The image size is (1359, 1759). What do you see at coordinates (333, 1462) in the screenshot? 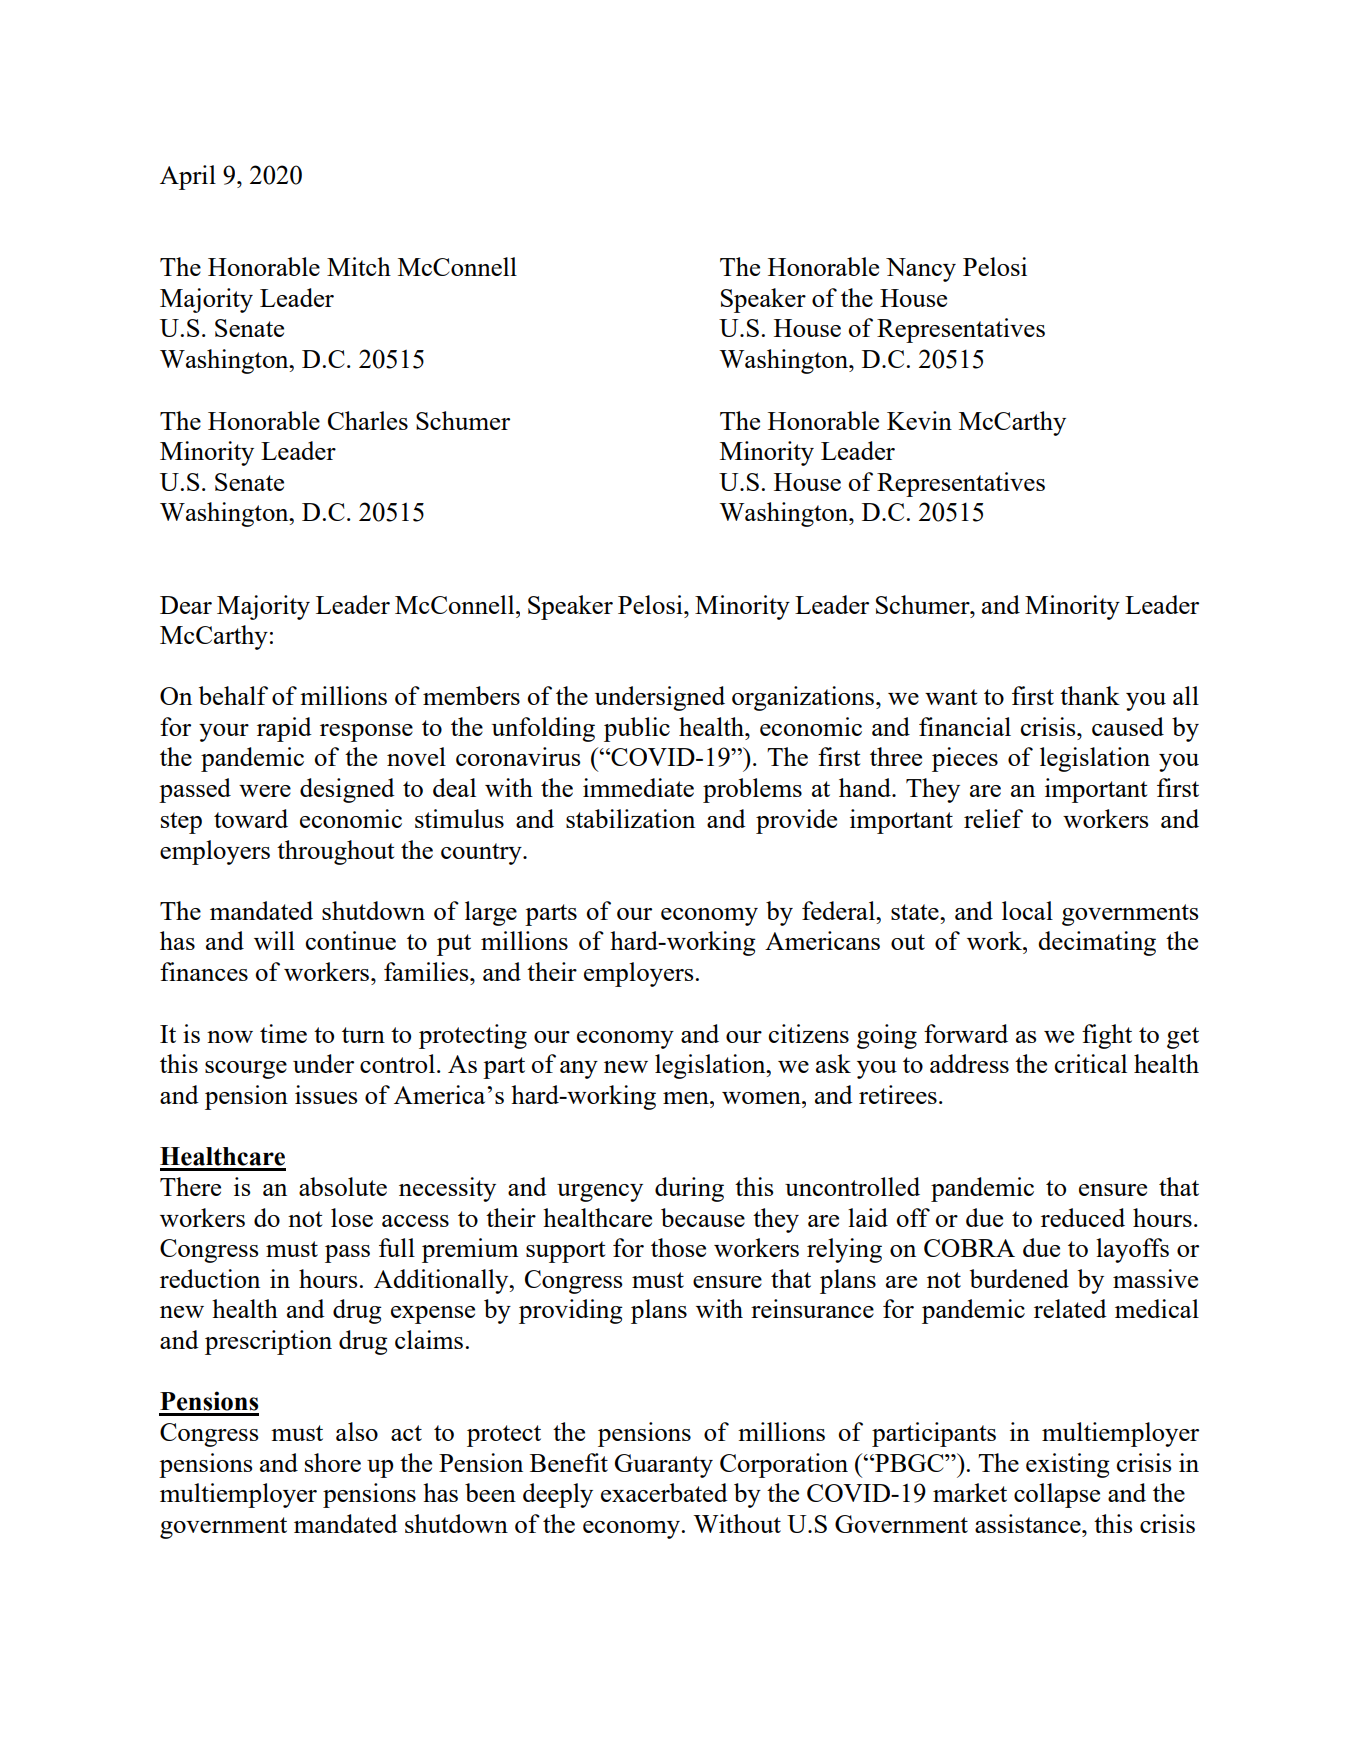
I see `shore` at bounding box center [333, 1462].
